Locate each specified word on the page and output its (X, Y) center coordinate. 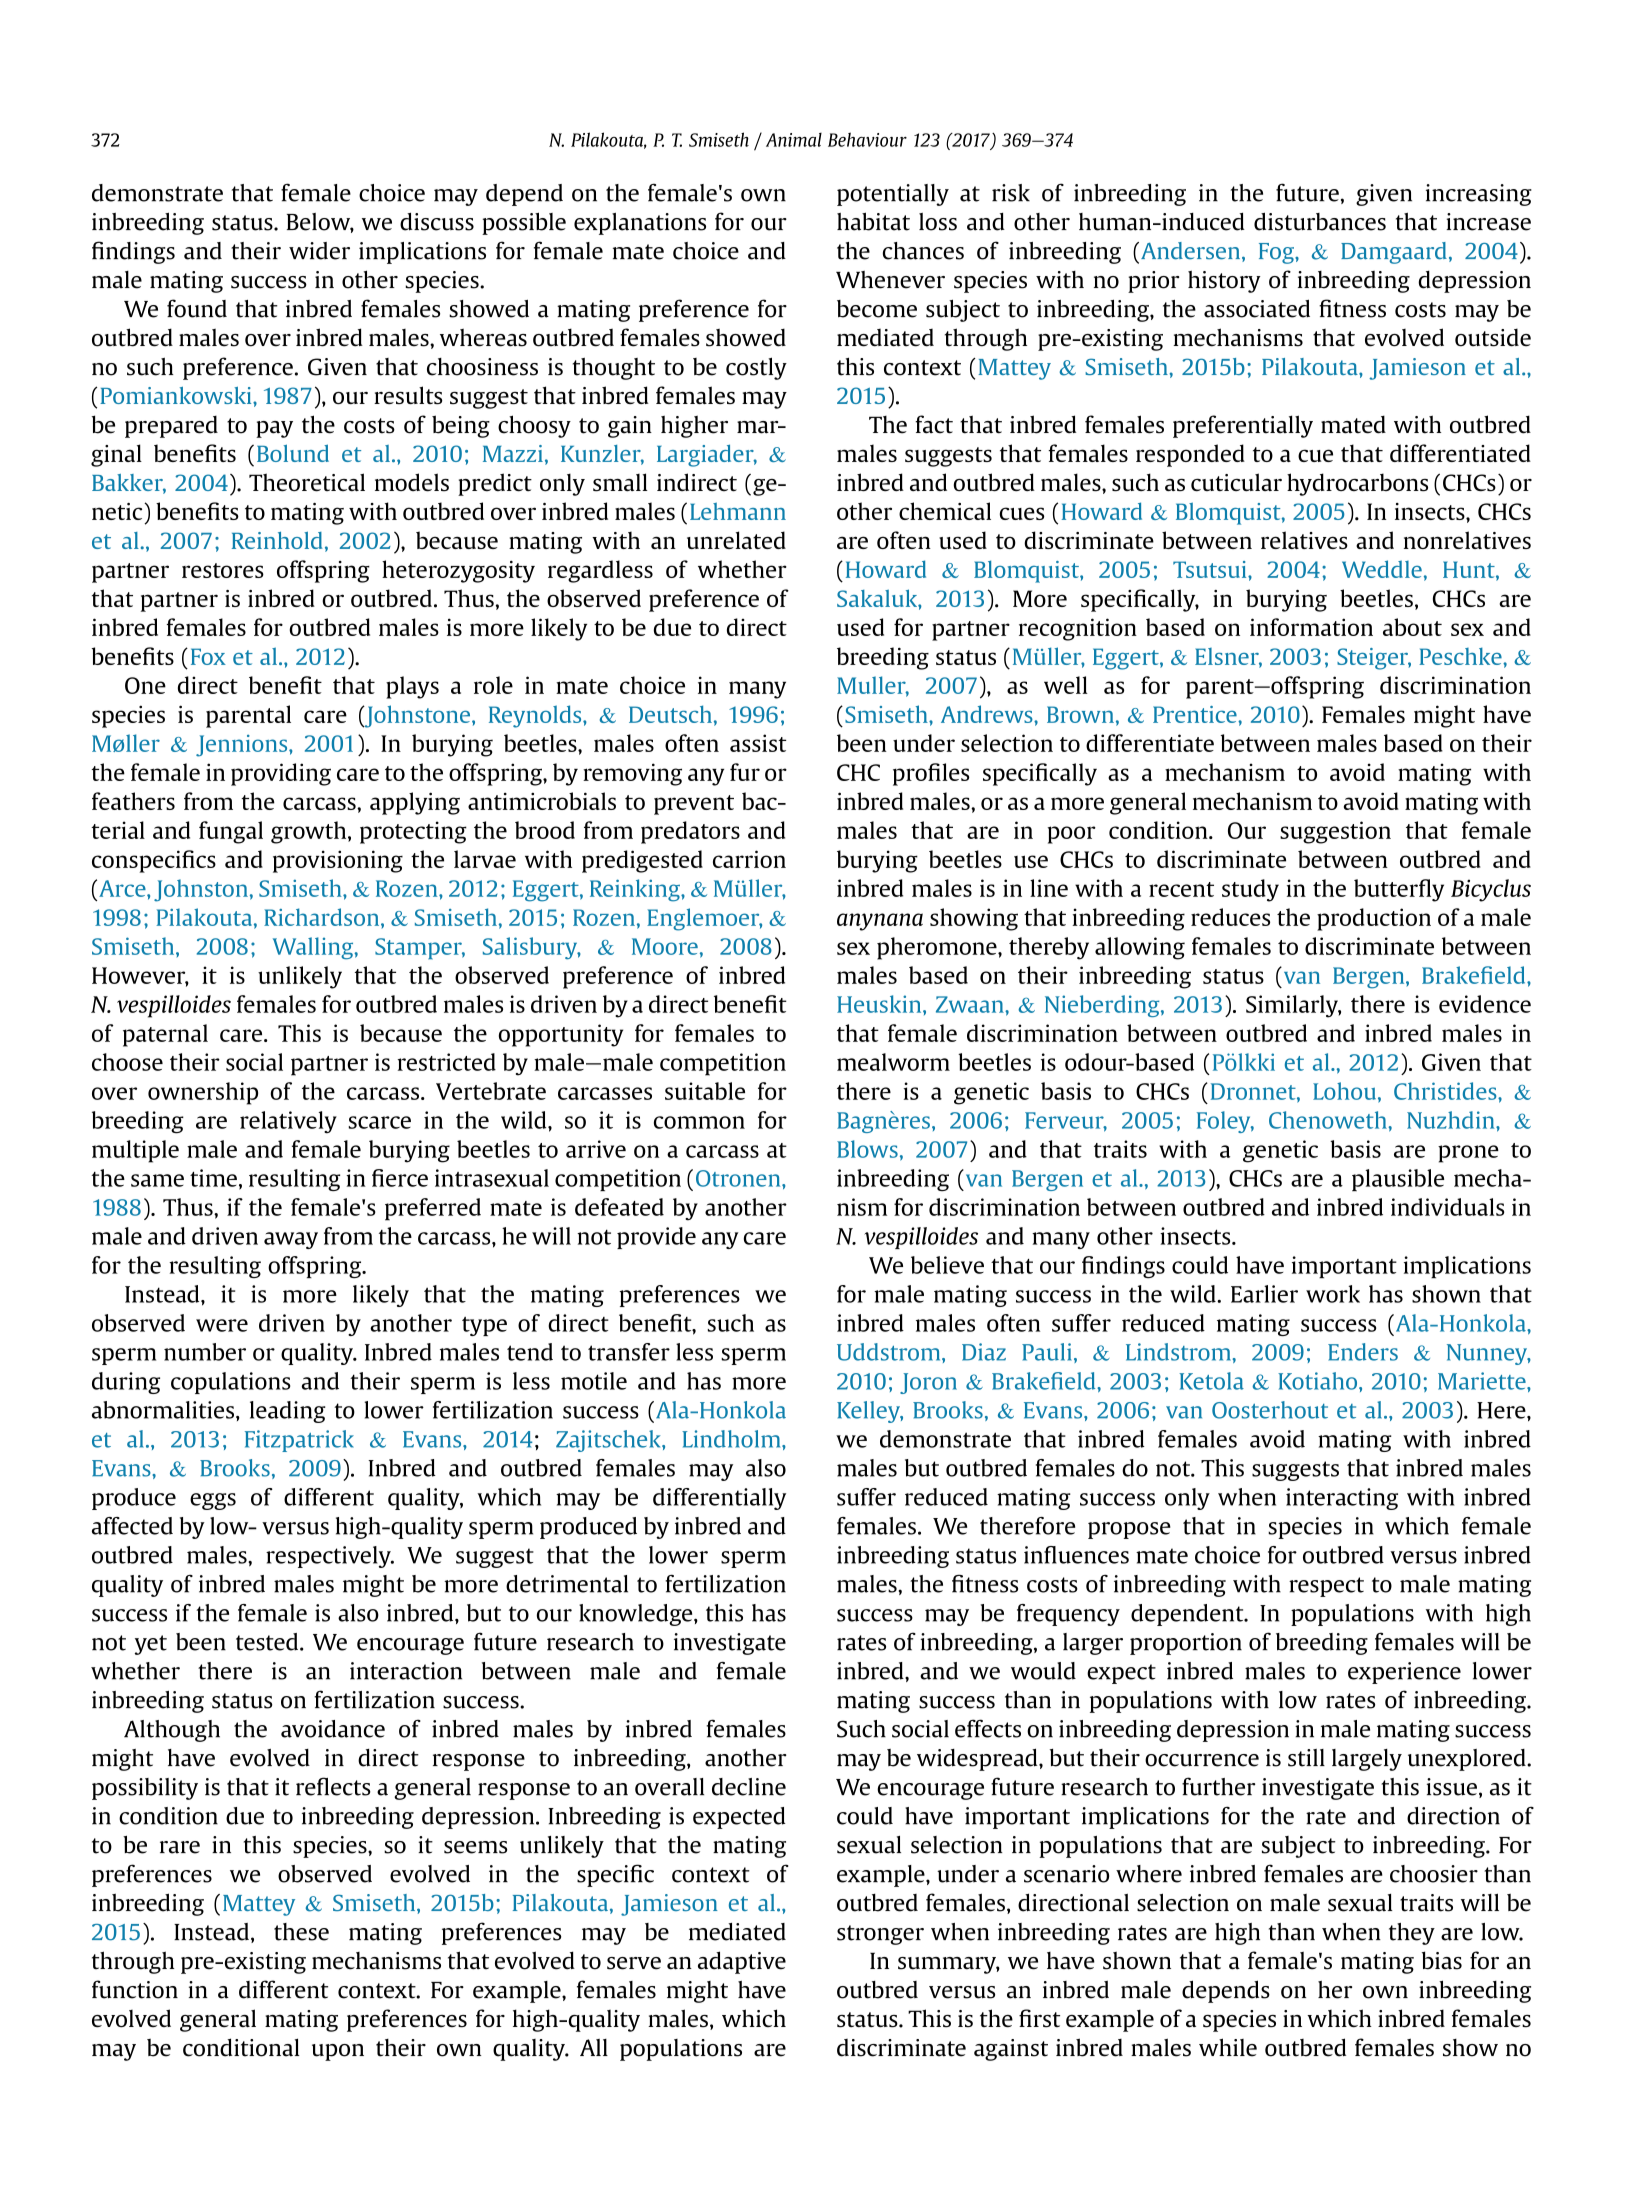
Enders (1363, 1352)
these (301, 1932)
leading (288, 1412)
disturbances (1320, 221)
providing (281, 774)
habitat (873, 221)
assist (758, 743)
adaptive (742, 1962)
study (1250, 890)
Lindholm (732, 1439)
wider (319, 251)
